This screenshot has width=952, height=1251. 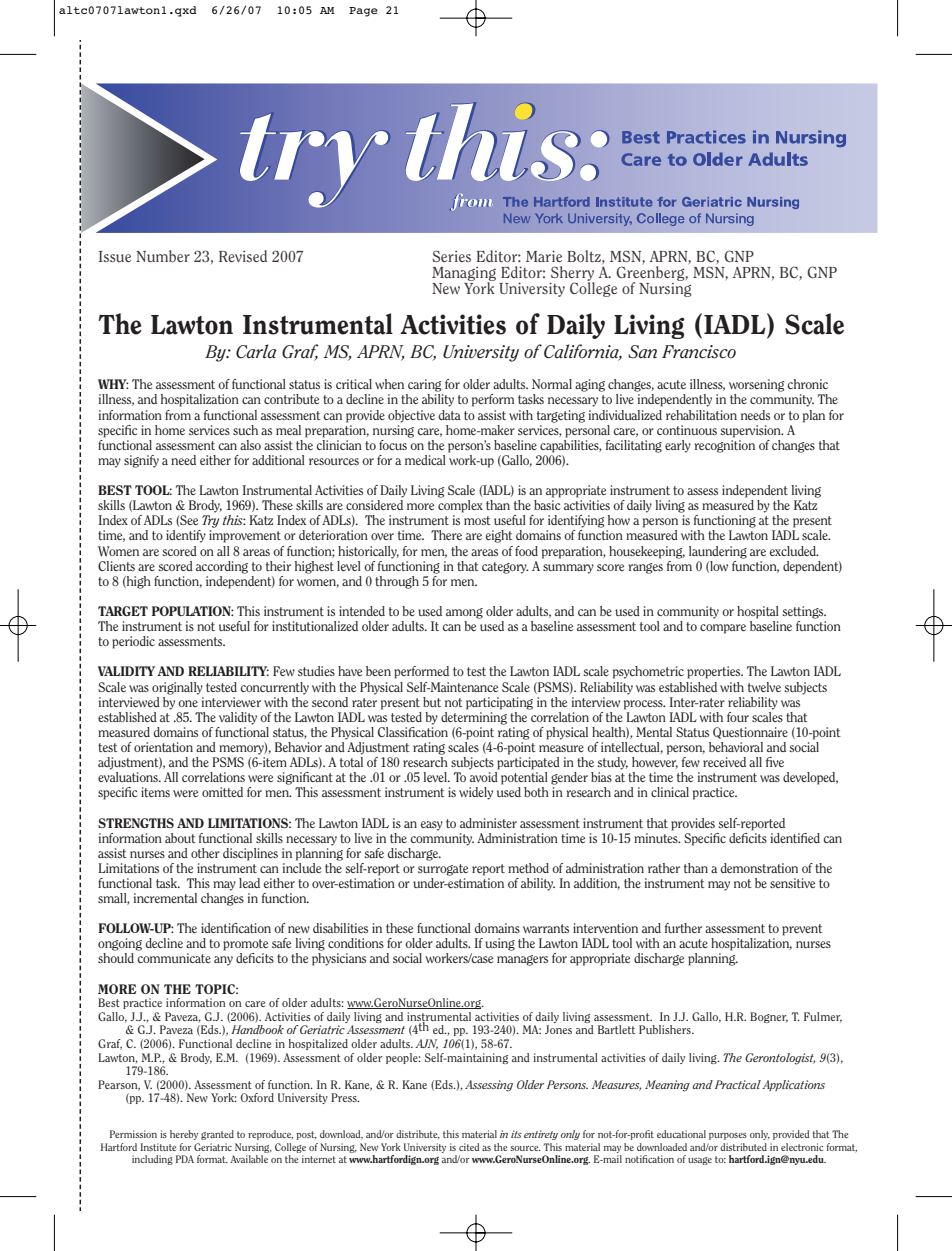 What do you see at coordinates (451, 256) in the screenshot?
I see `Series` at bounding box center [451, 256].
